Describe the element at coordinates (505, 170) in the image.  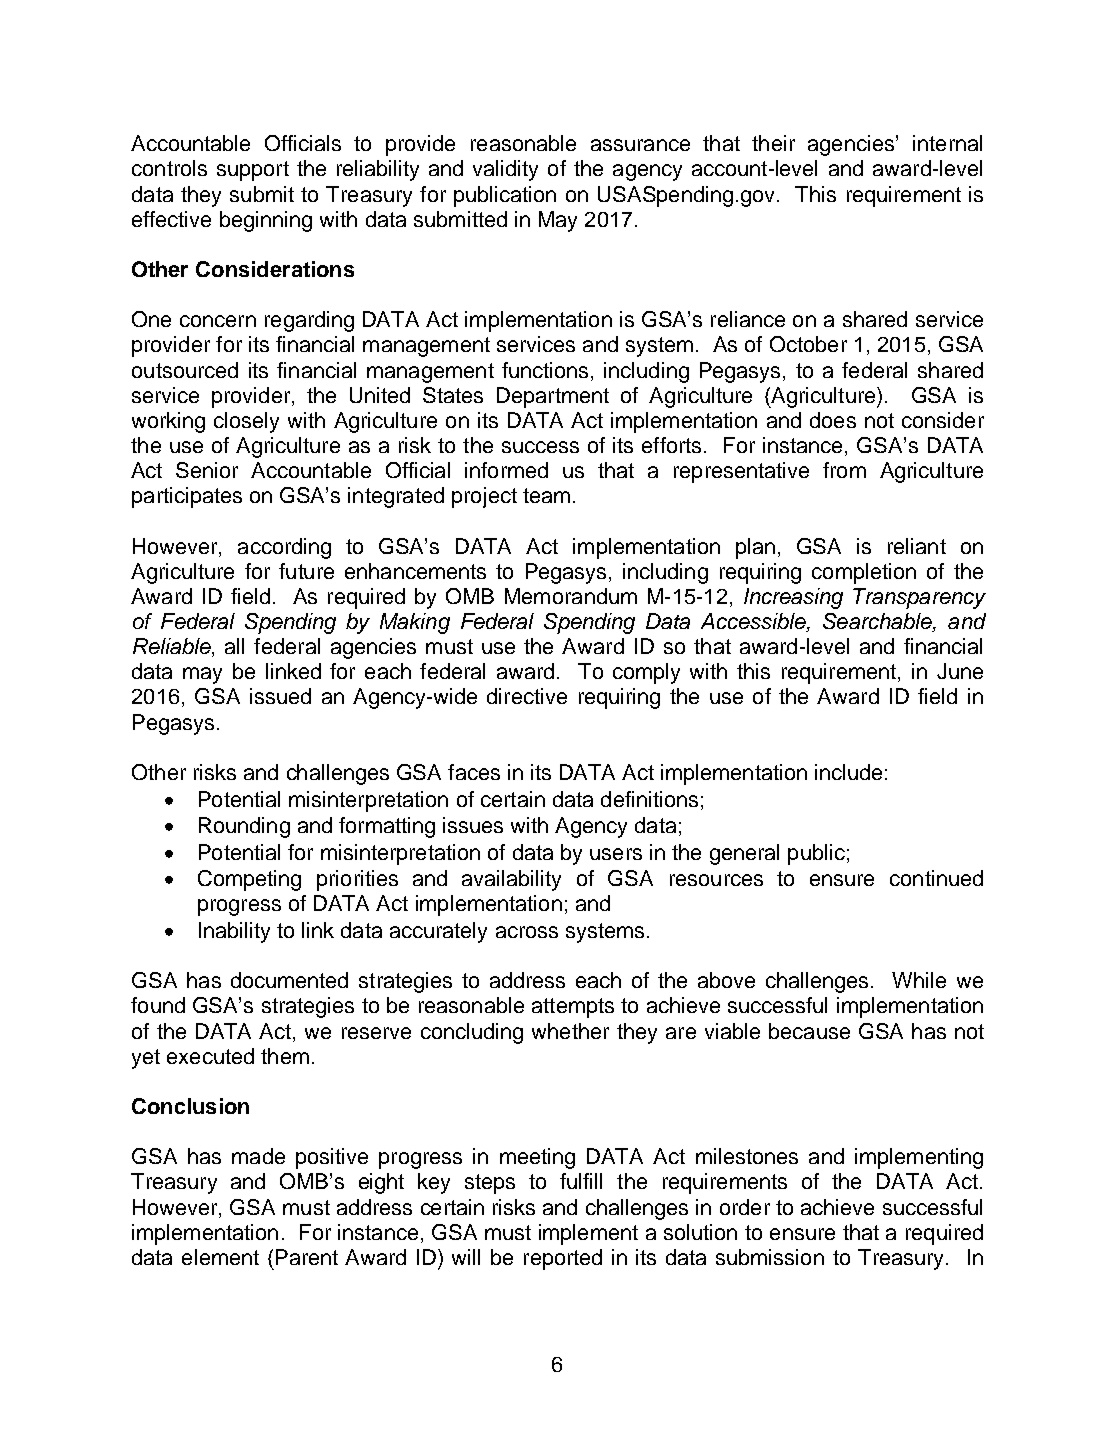
I see `validity` at that location.
